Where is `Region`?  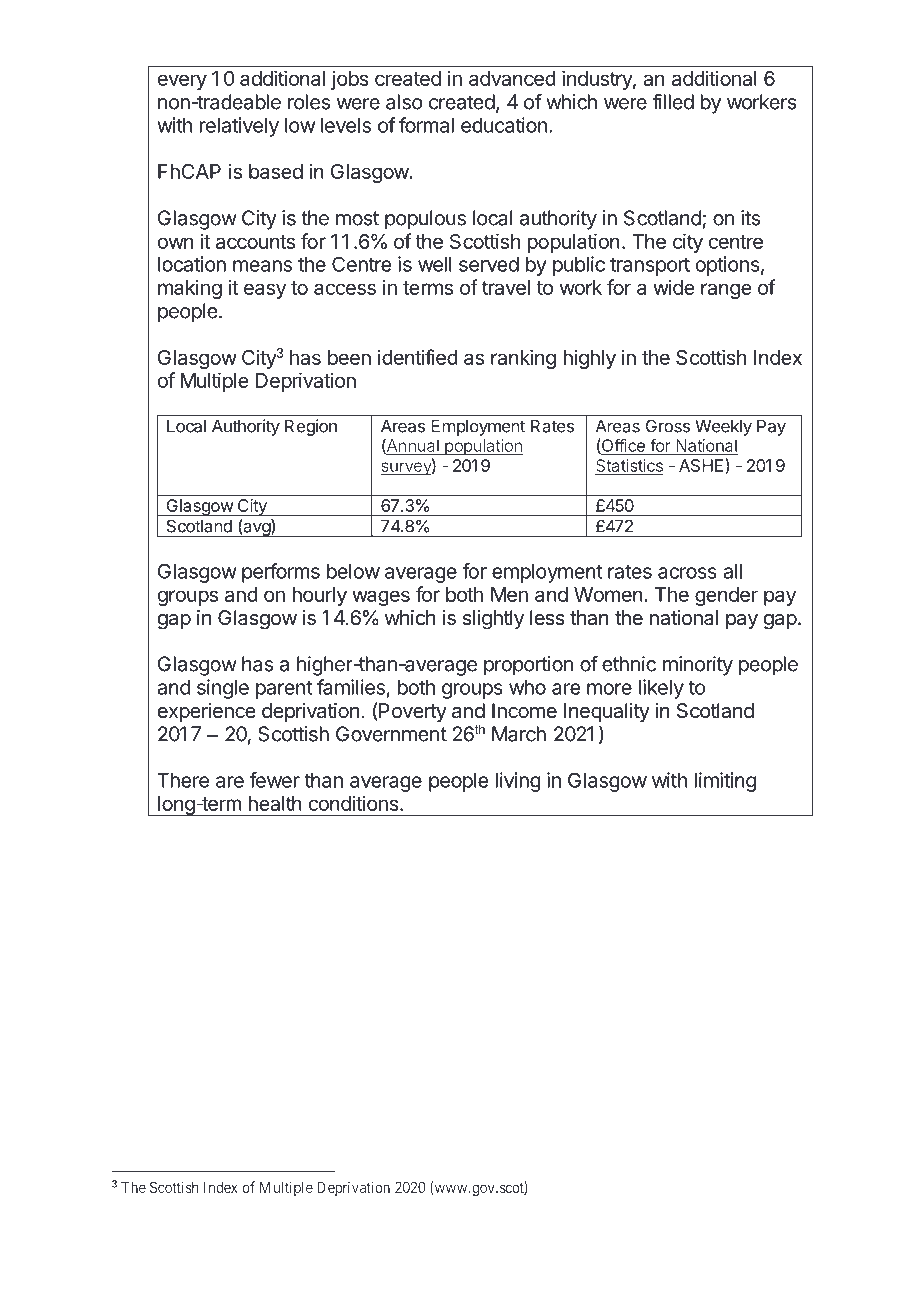 Region is located at coordinates (311, 427).
